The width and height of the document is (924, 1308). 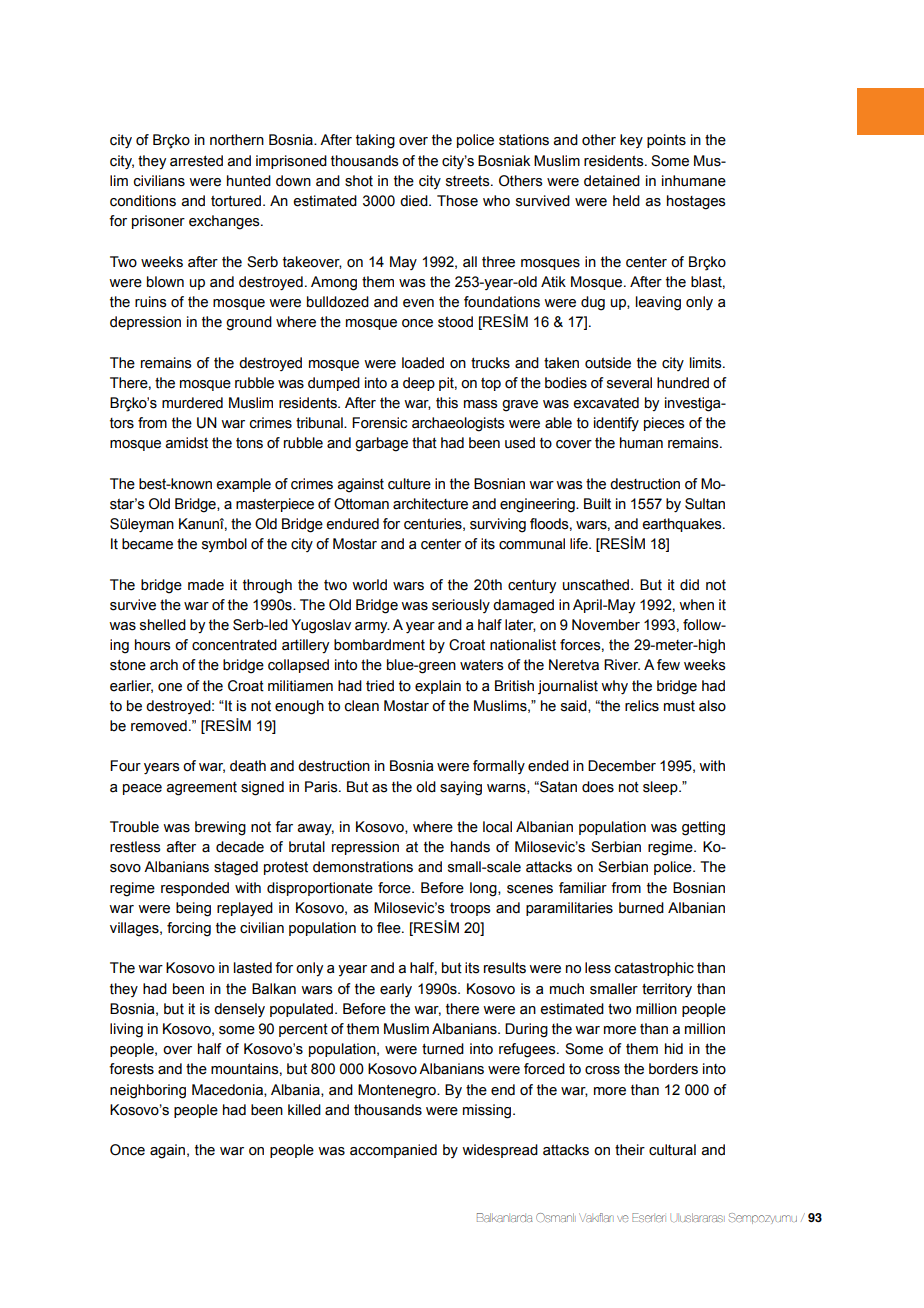 What do you see at coordinates (196, 161) in the document?
I see `arrested` at bounding box center [196, 161].
